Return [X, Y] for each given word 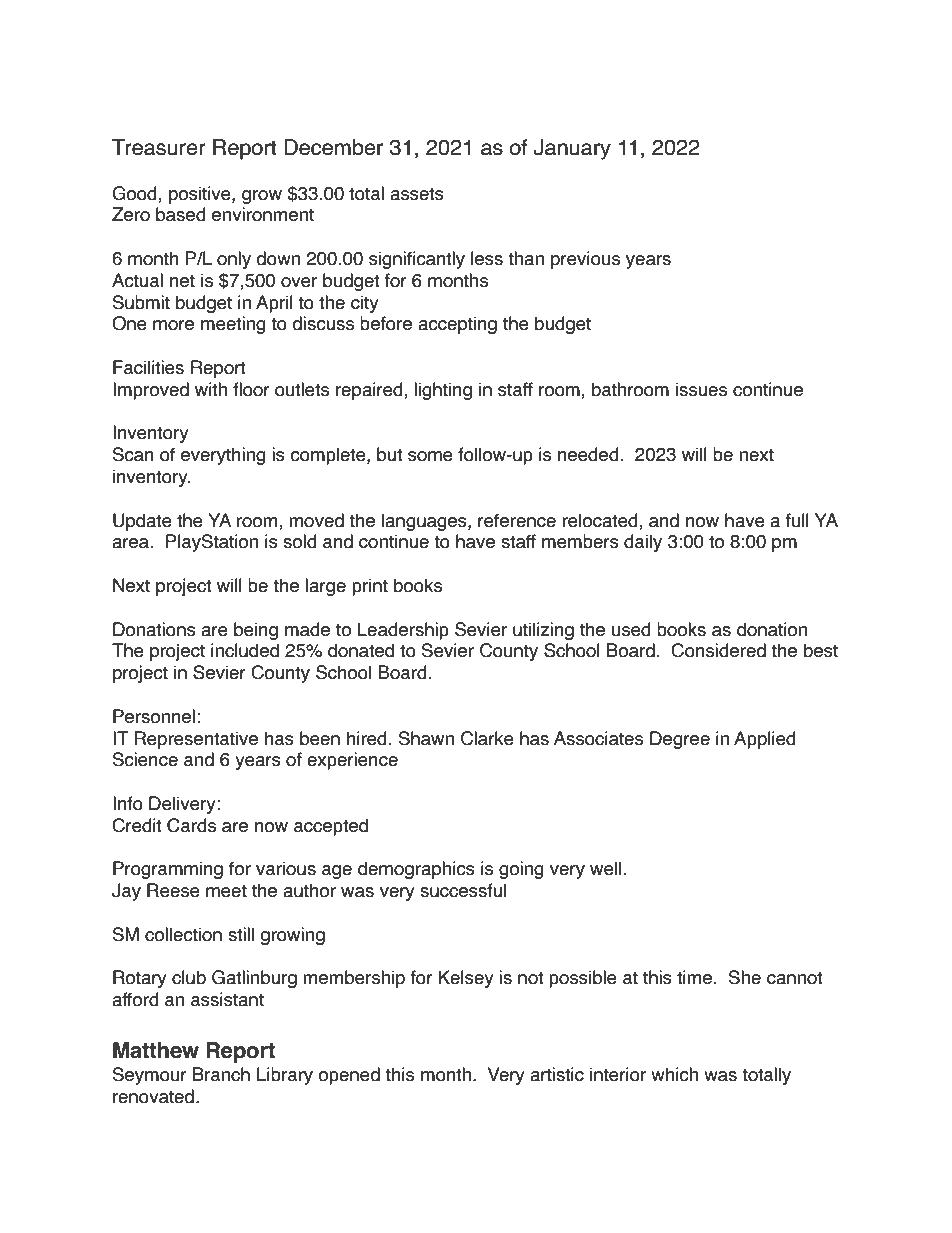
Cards [191, 825]
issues [701, 389]
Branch [221, 1074]
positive [201, 195]
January [572, 149]
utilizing [543, 631]
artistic [557, 1074]
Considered [718, 650]
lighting [443, 391]
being [256, 631]
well [607, 868]
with [211, 389]
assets [417, 194]
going [521, 870]
